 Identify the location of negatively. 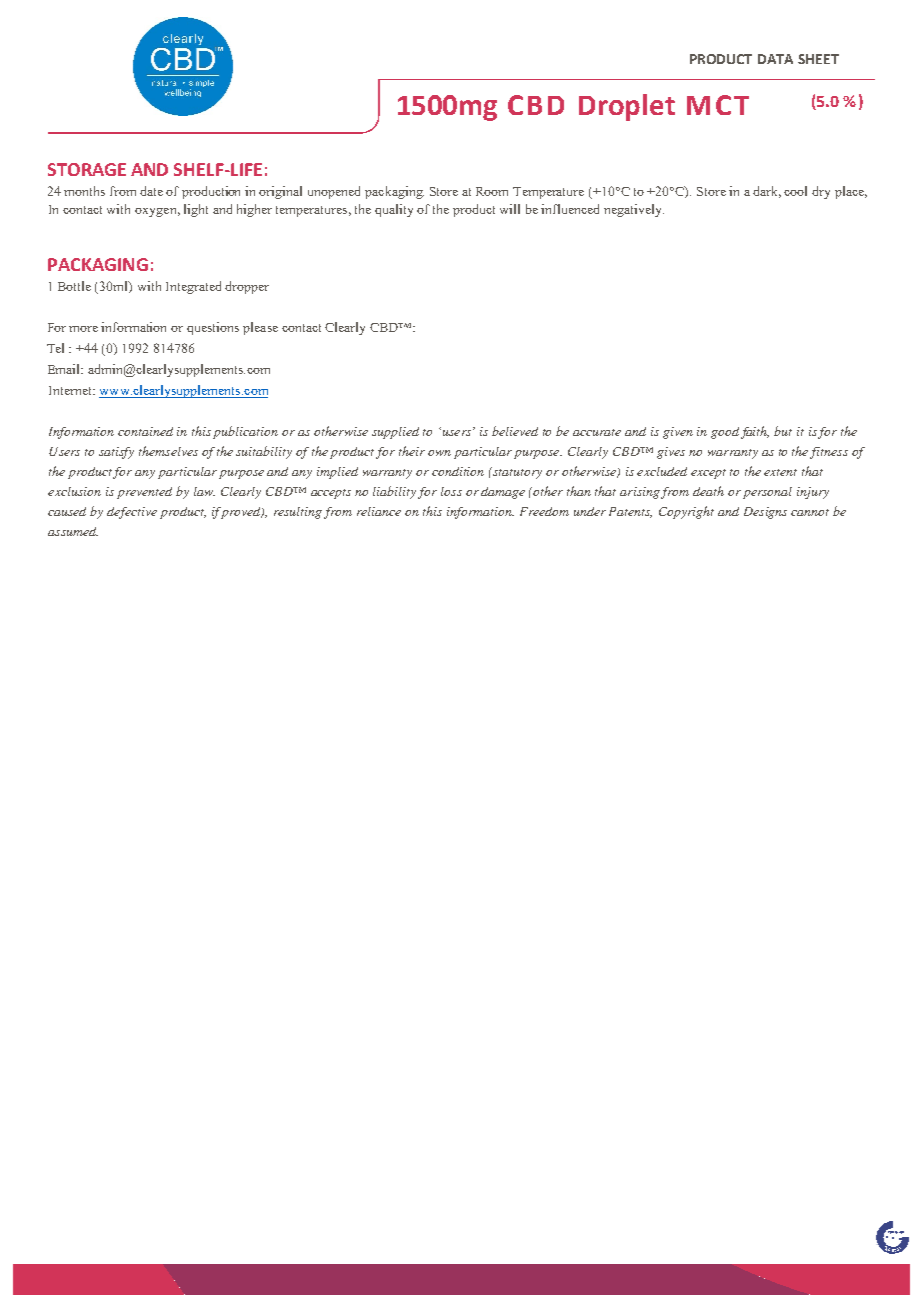
(634, 210).
